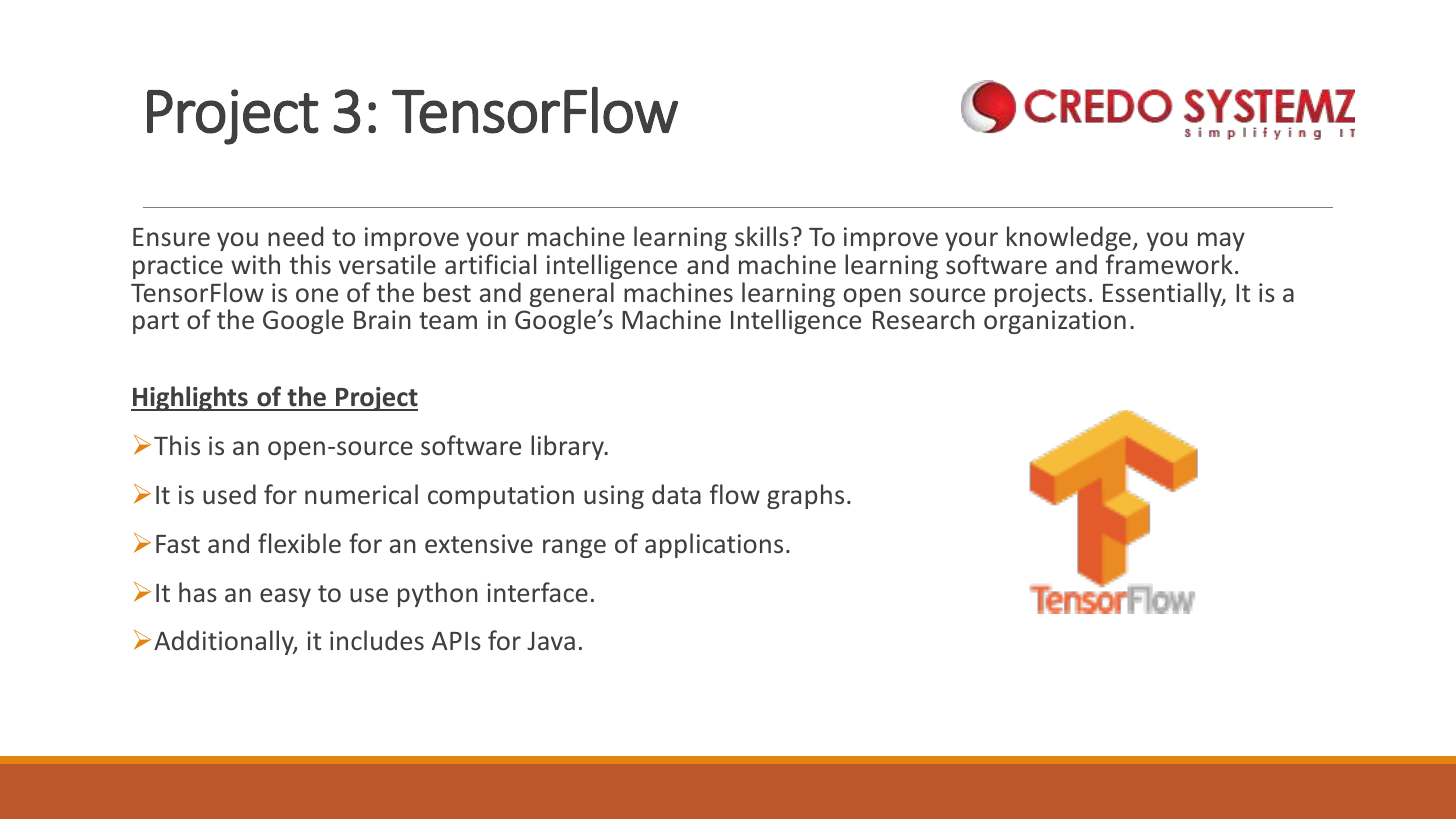 The height and width of the screenshot is (819, 1456). I want to click on need, so click(295, 236).
